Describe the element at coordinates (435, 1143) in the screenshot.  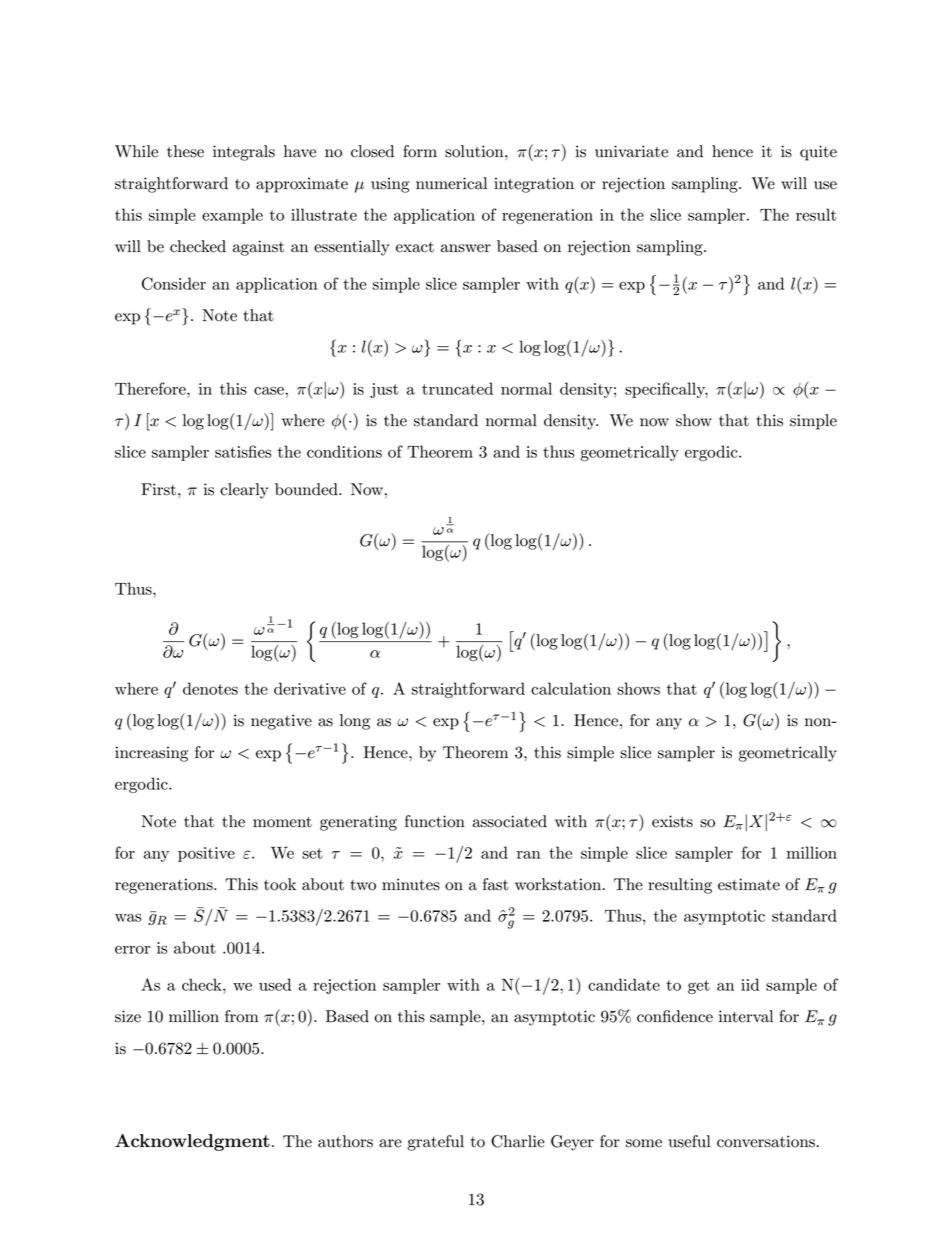
I see `grateful` at that location.
